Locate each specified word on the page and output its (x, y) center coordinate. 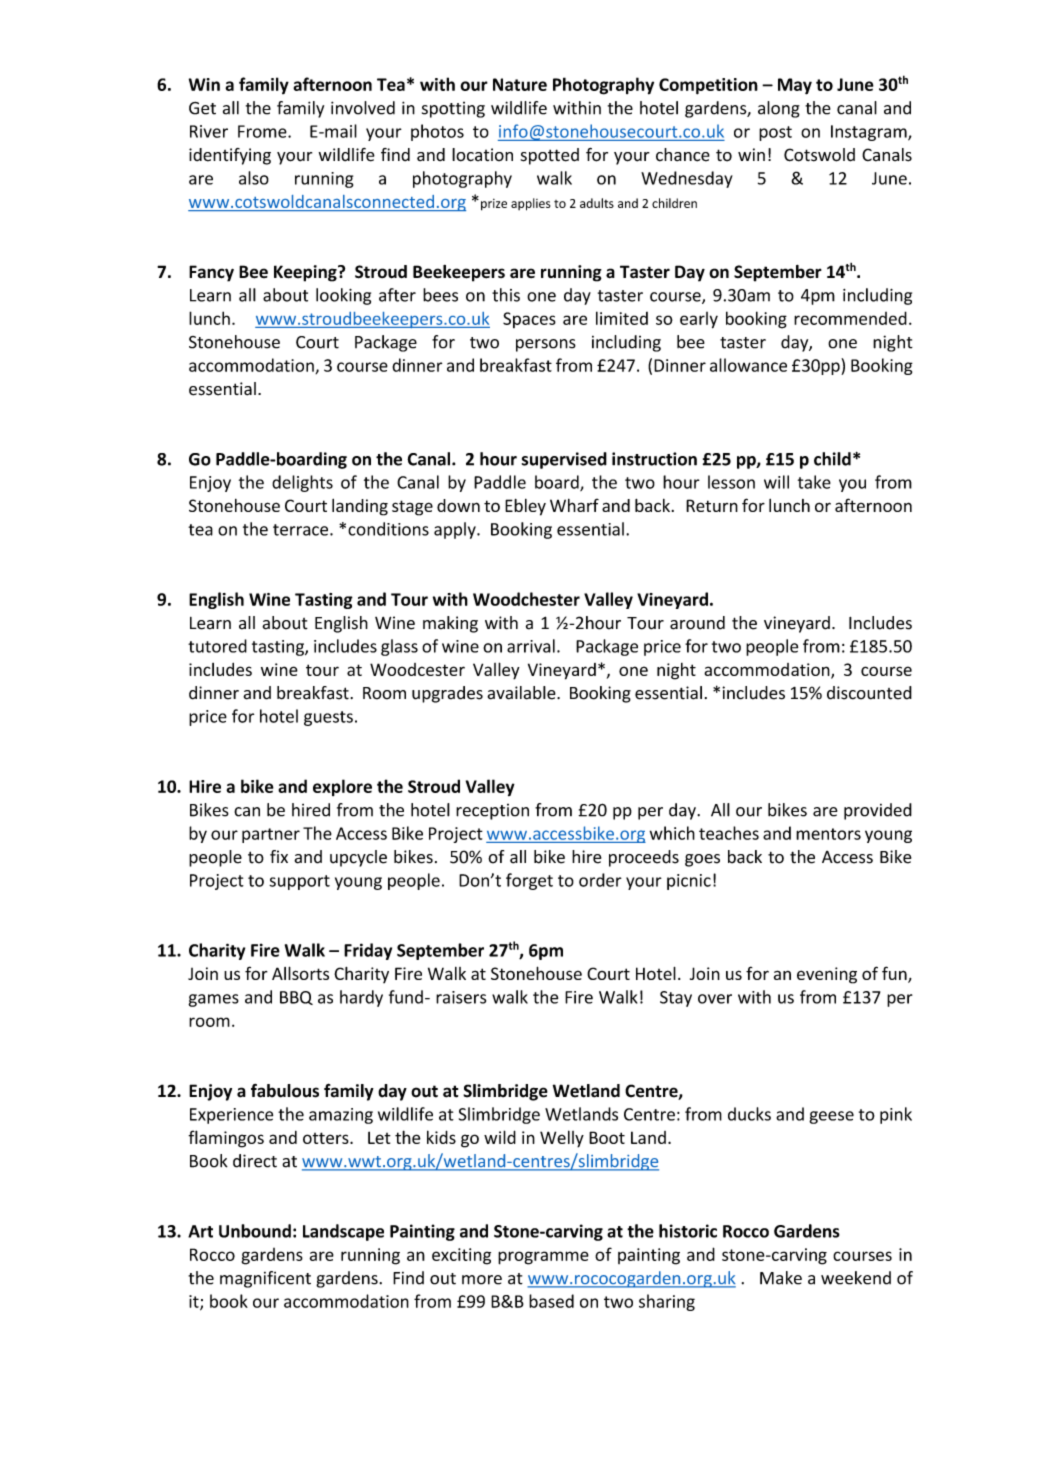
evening (827, 975)
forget (529, 881)
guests (328, 718)
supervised (564, 460)
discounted (869, 693)
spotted (550, 156)
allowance (748, 365)
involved (363, 108)
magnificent (265, 1279)
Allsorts (300, 973)
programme (543, 1258)
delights (302, 483)
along (779, 109)
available (522, 693)
